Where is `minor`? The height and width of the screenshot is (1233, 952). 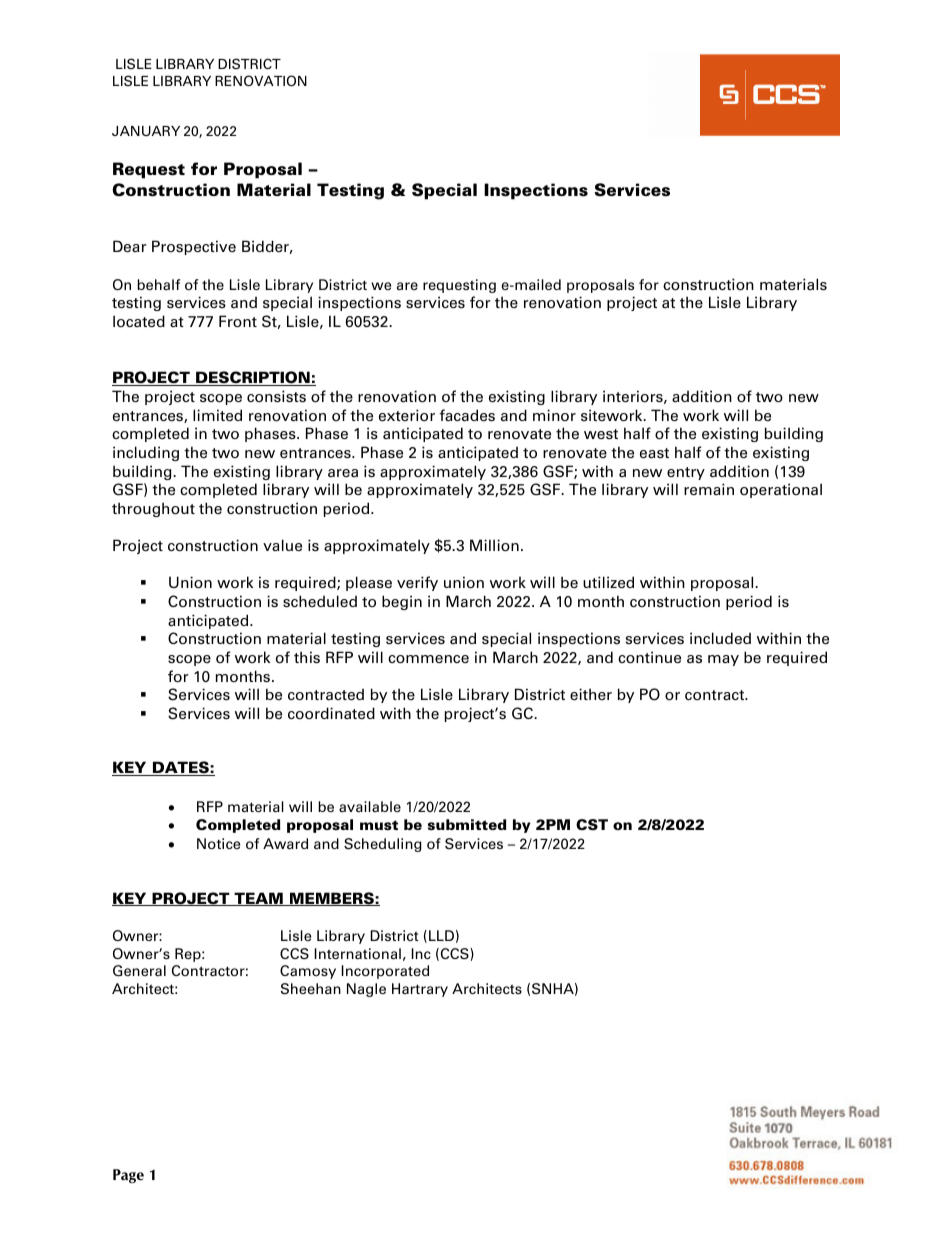 minor is located at coordinates (554, 415).
